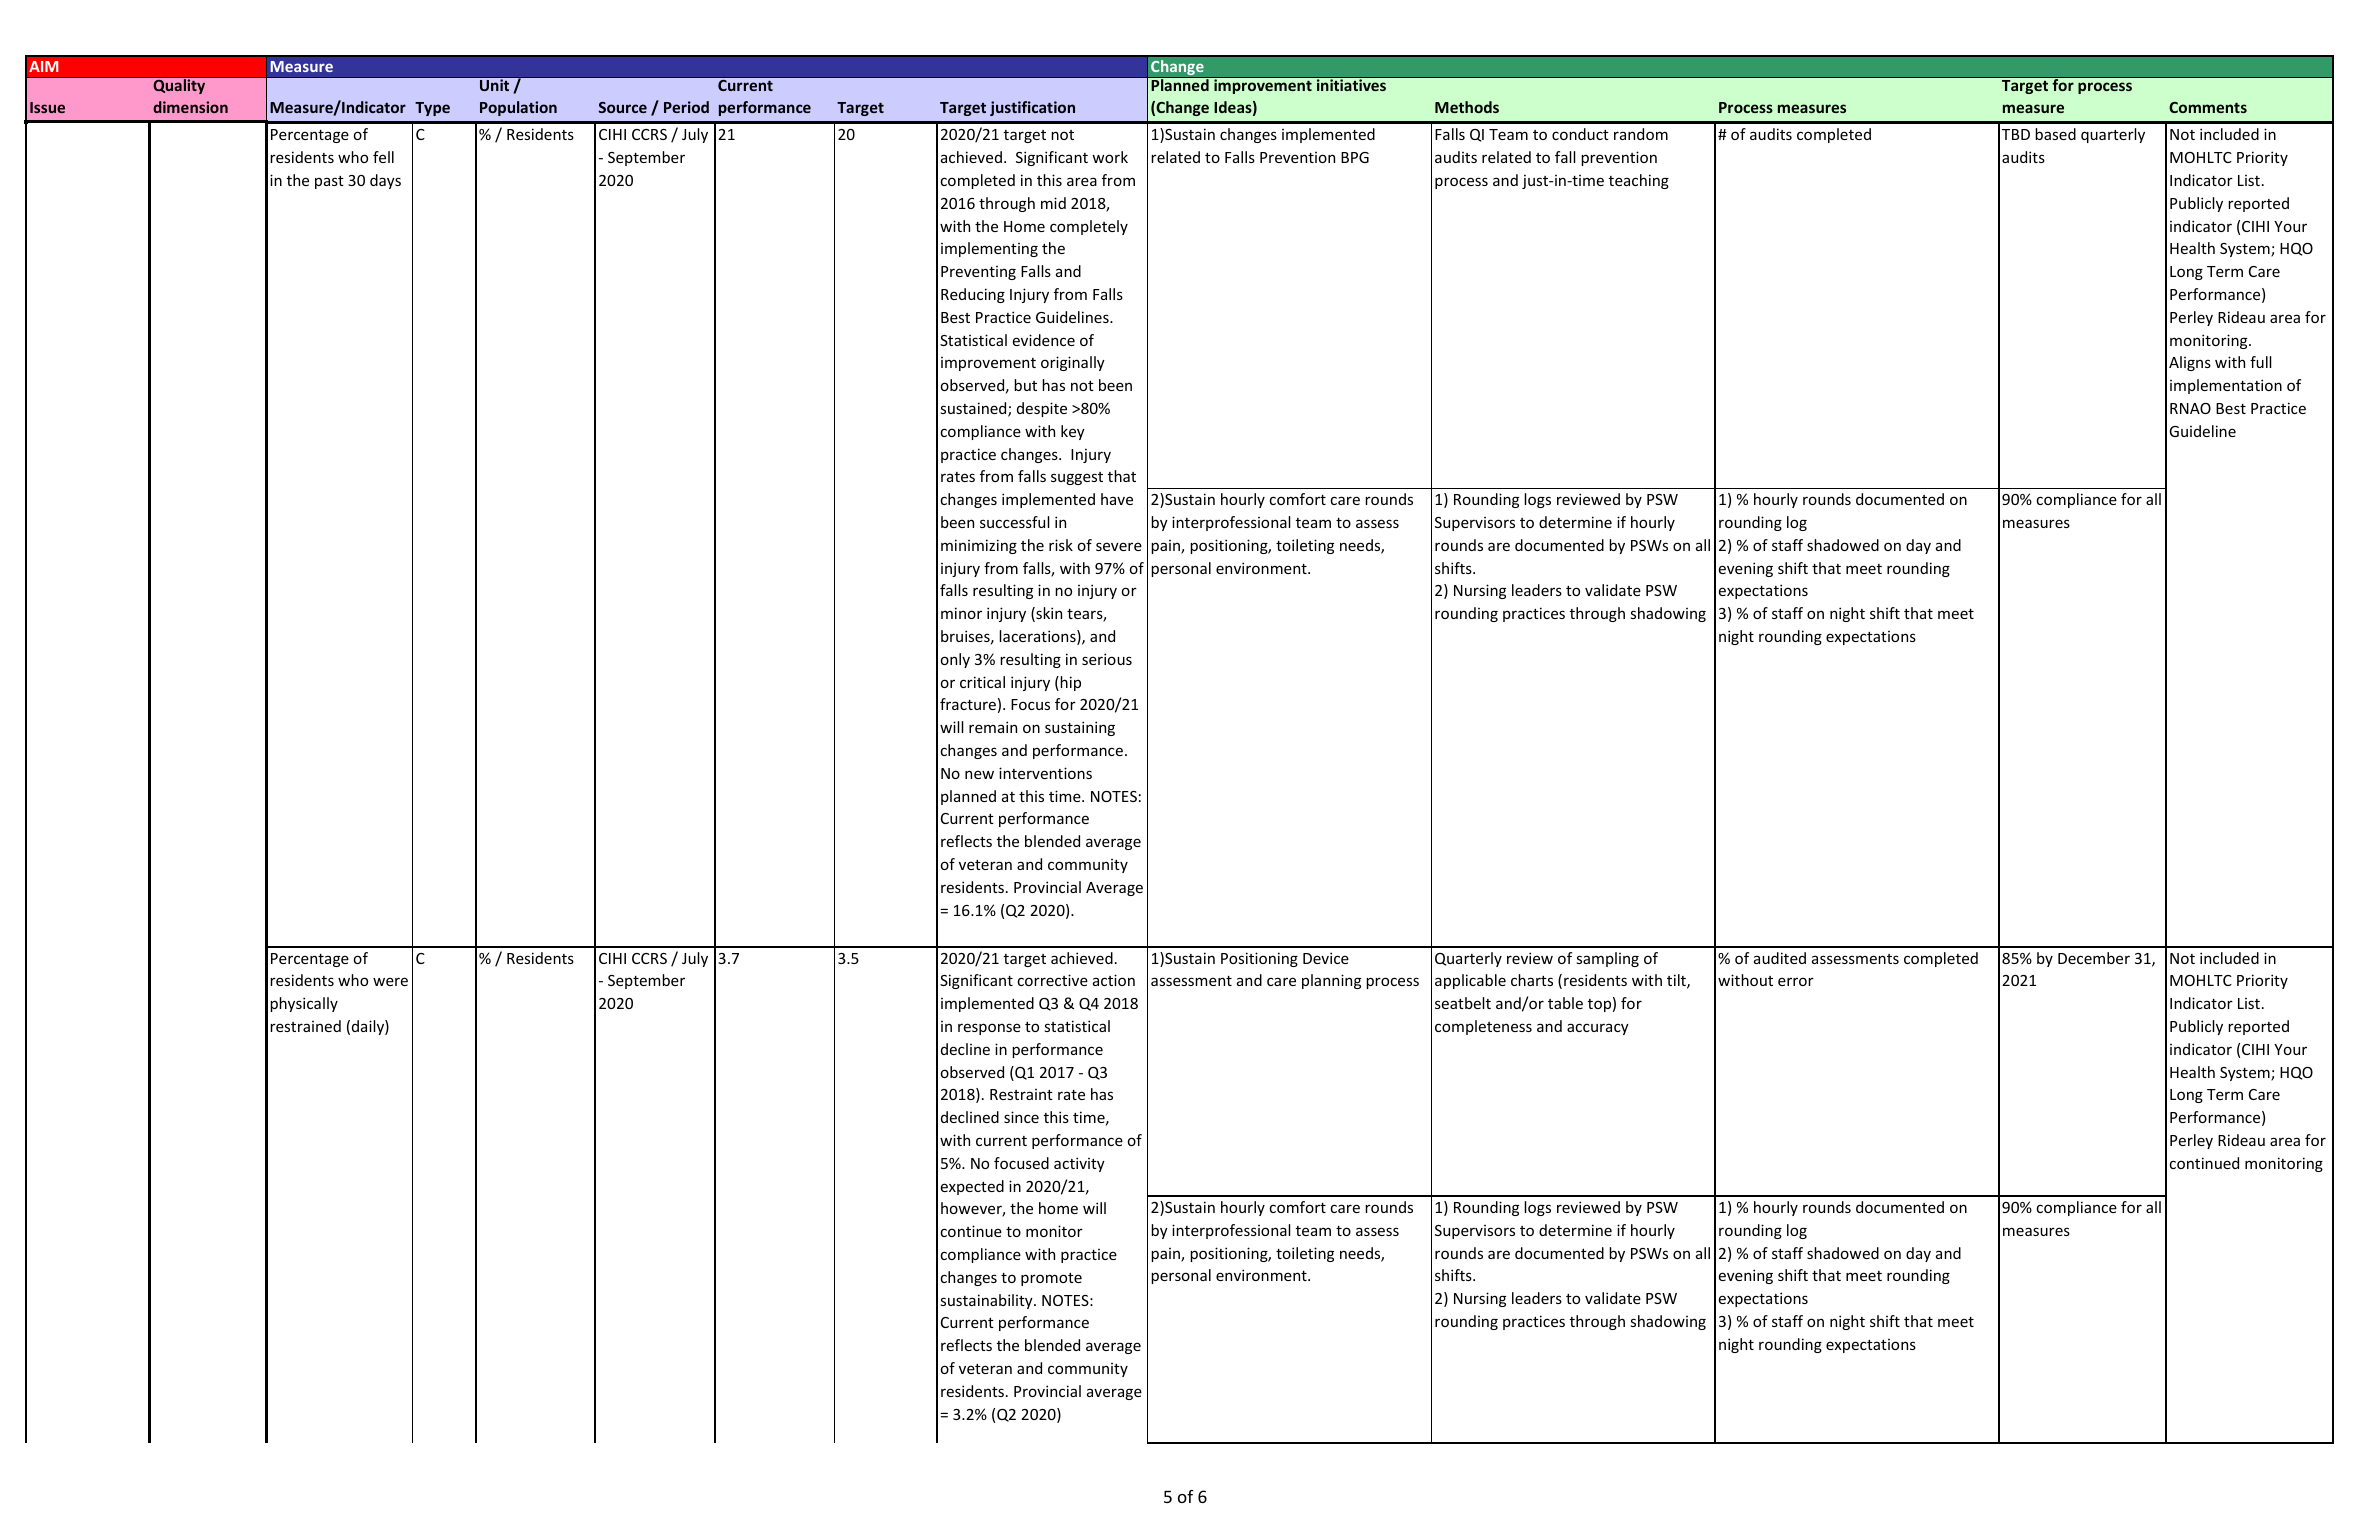 The width and height of the screenshot is (2372, 1535). What do you see at coordinates (2016, 134) in the screenshot?
I see `TBD` at bounding box center [2016, 134].
